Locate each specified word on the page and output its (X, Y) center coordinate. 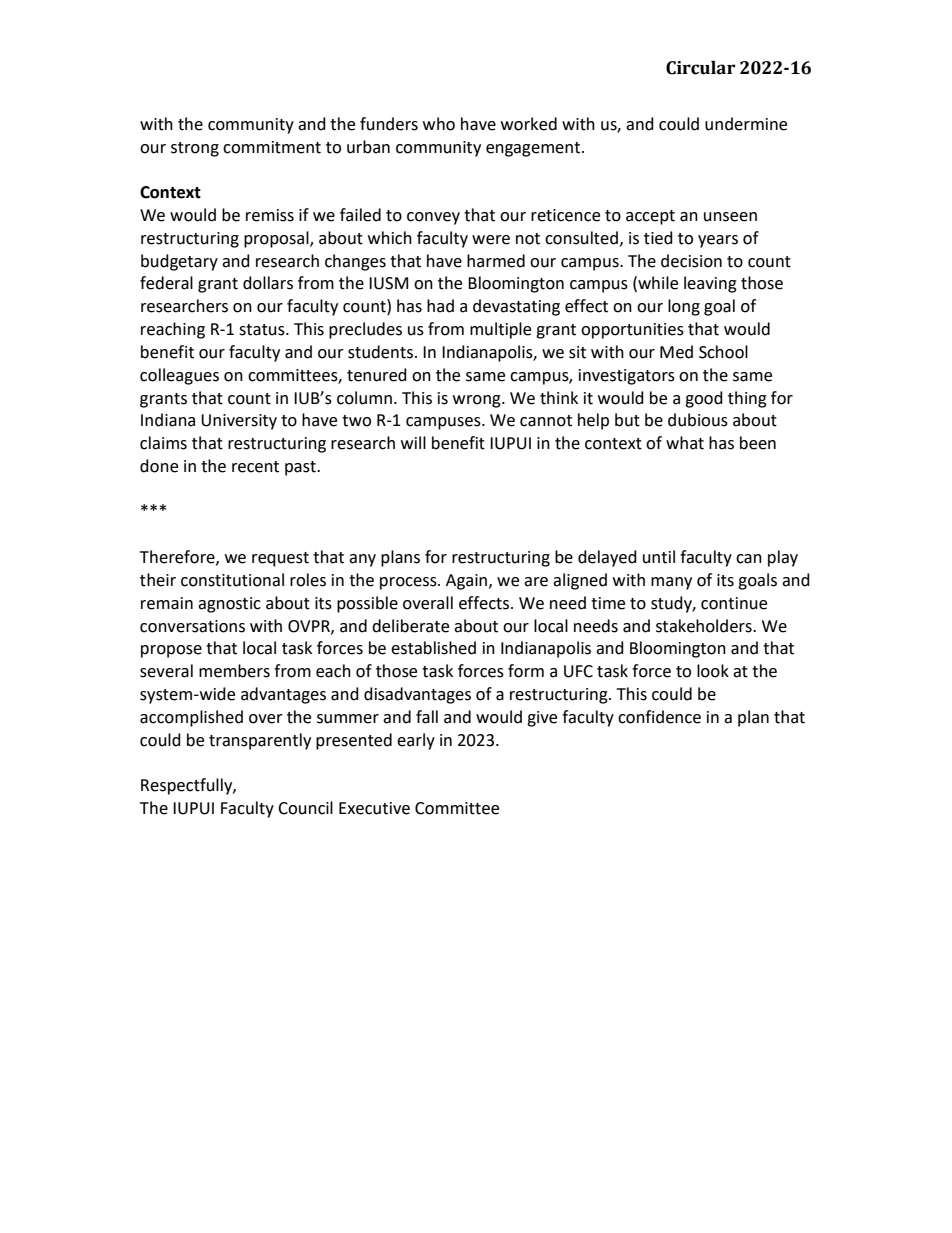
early (416, 741)
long (684, 307)
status (263, 330)
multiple (500, 330)
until (659, 557)
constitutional (232, 580)
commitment (272, 147)
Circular (700, 68)
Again (468, 582)
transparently (260, 741)
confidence (659, 717)
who (439, 124)
